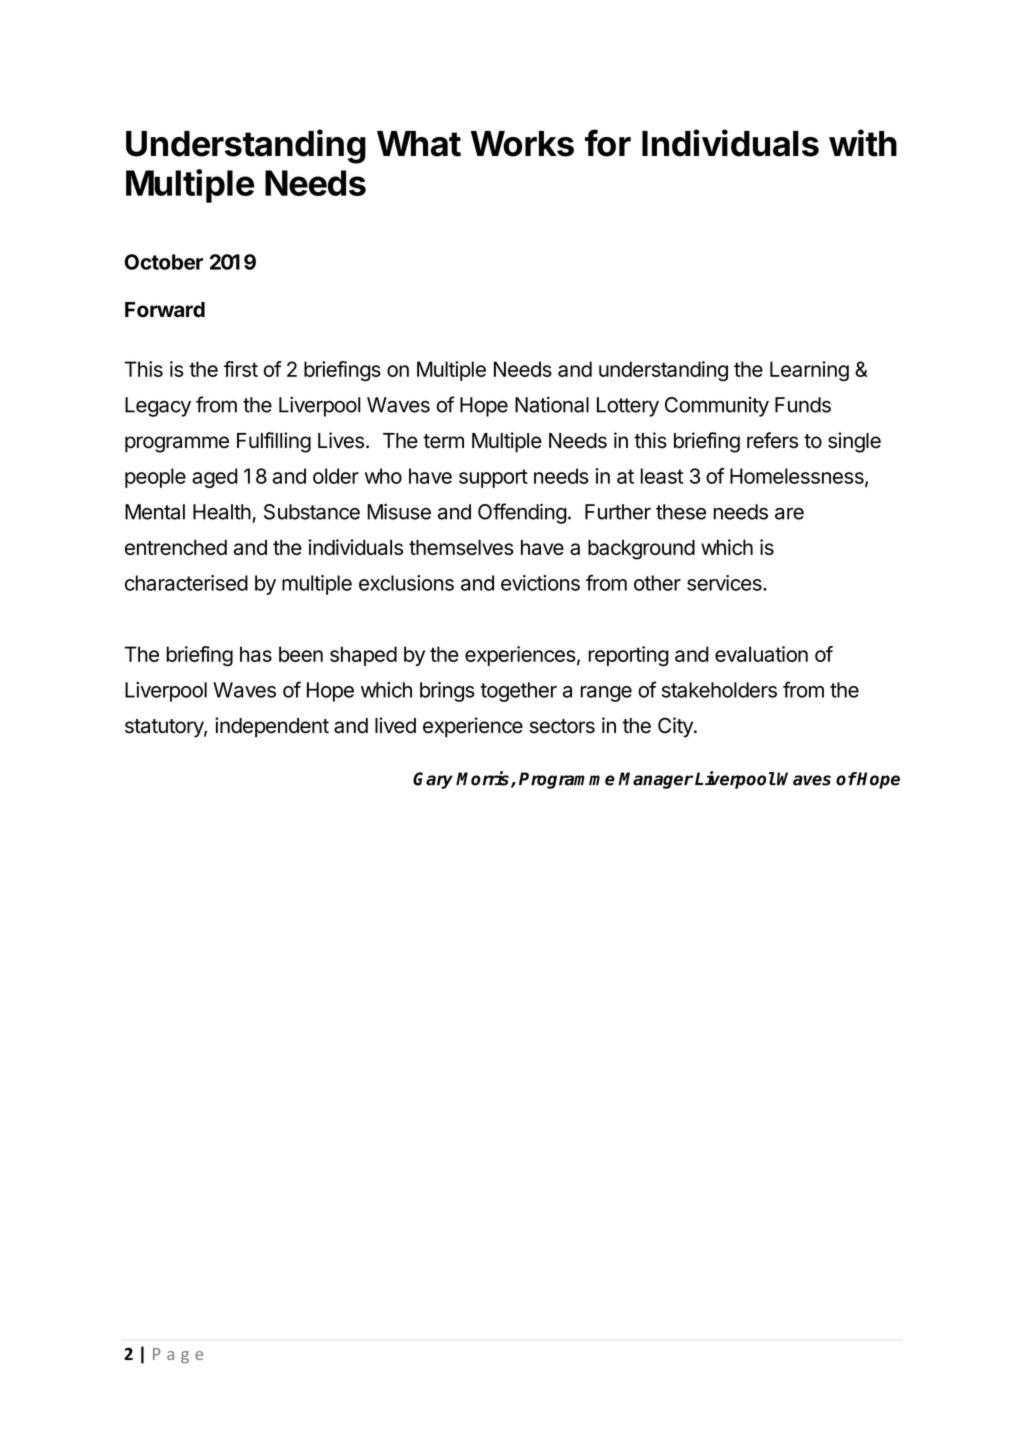  Describe the element at coordinates (419, 144) in the document. I see `What` at that location.
